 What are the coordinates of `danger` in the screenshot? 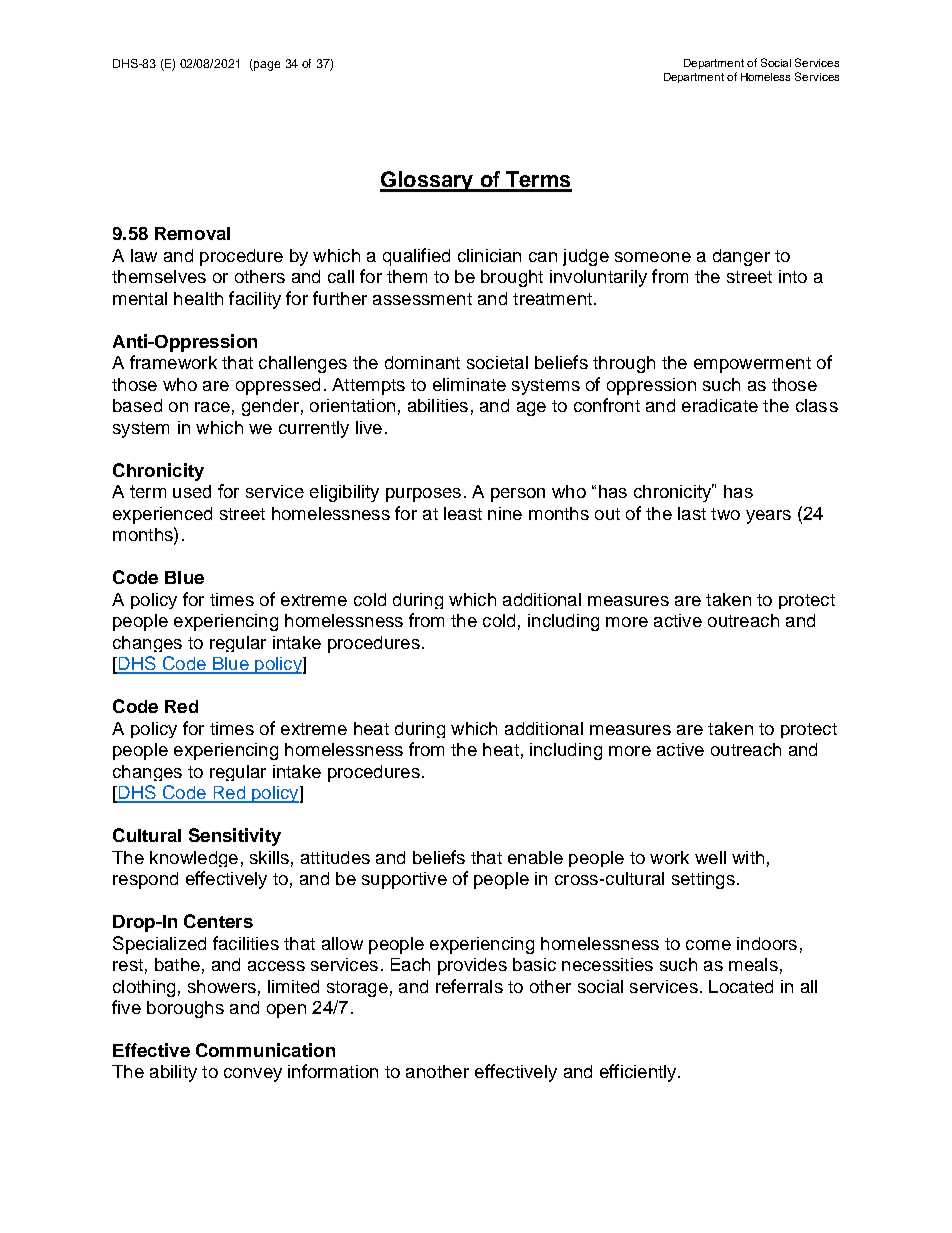 It's located at (741, 257).
